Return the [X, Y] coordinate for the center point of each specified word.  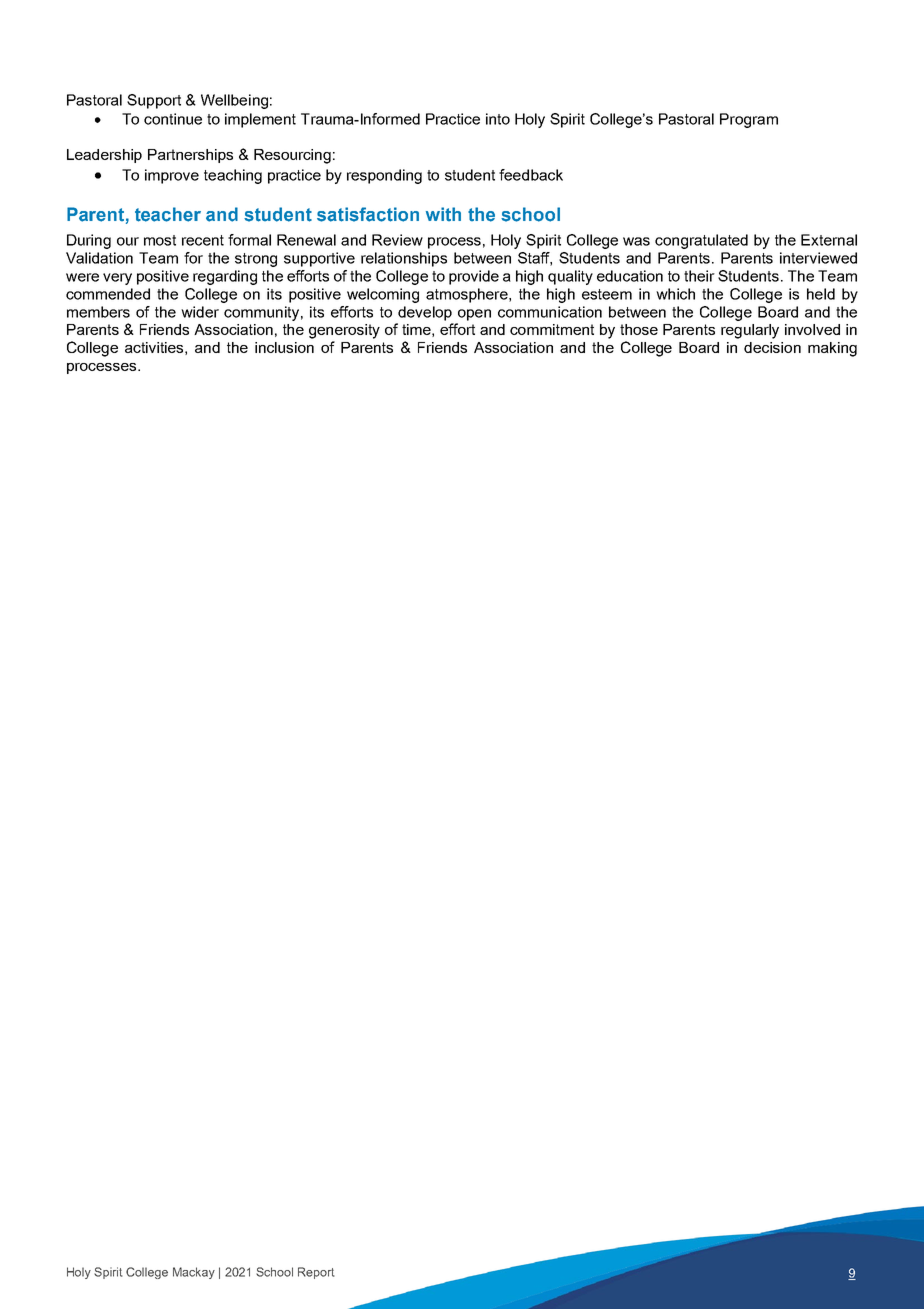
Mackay [194, 1273]
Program [749, 120]
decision [772, 347]
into [498, 119]
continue [173, 119]
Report [316, 1273]
